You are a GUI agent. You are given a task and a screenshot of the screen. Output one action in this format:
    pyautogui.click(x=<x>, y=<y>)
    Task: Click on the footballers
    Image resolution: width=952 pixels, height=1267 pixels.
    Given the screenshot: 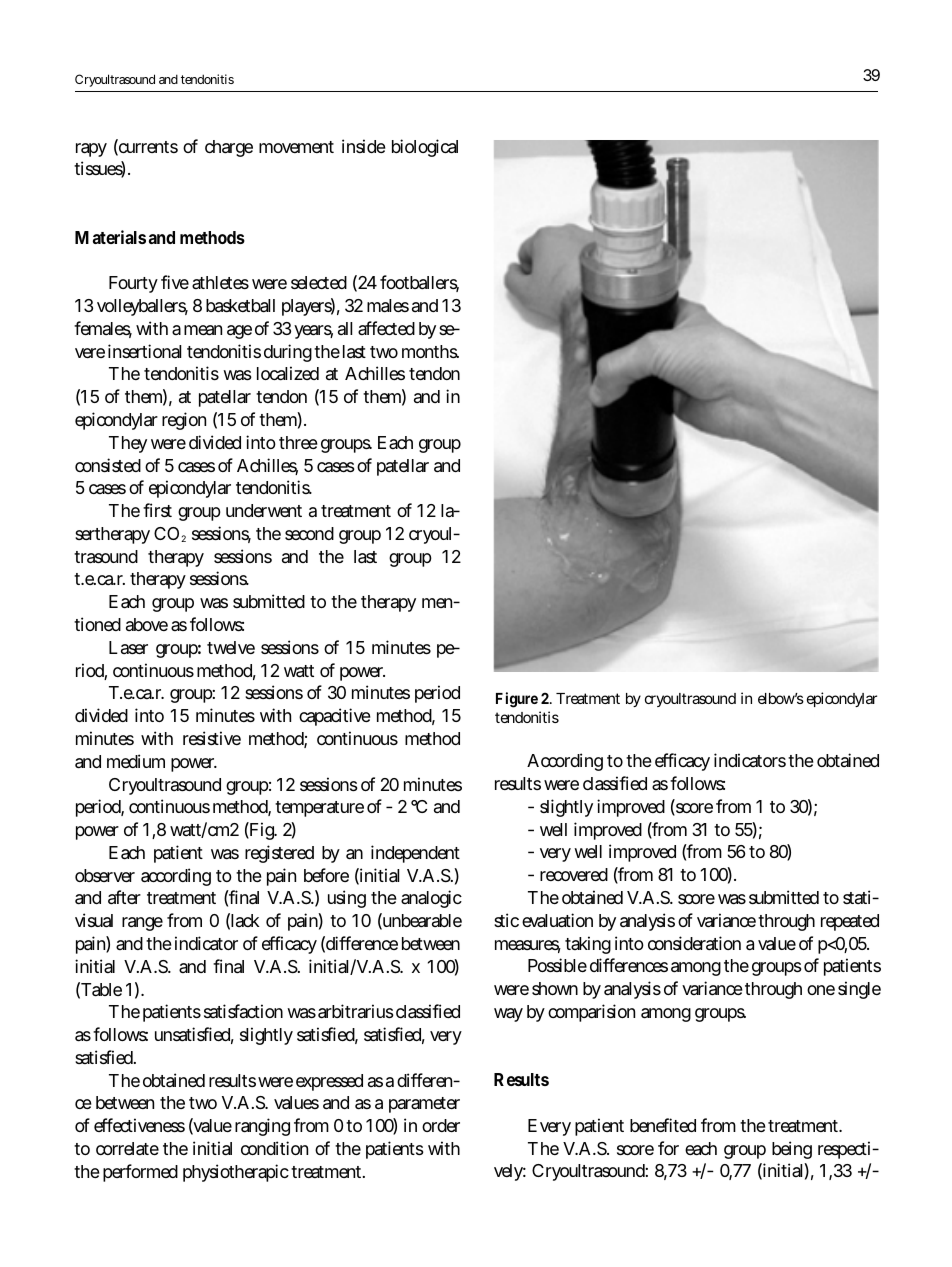 What is the action you would take?
    pyautogui.click(x=419, y=283)
